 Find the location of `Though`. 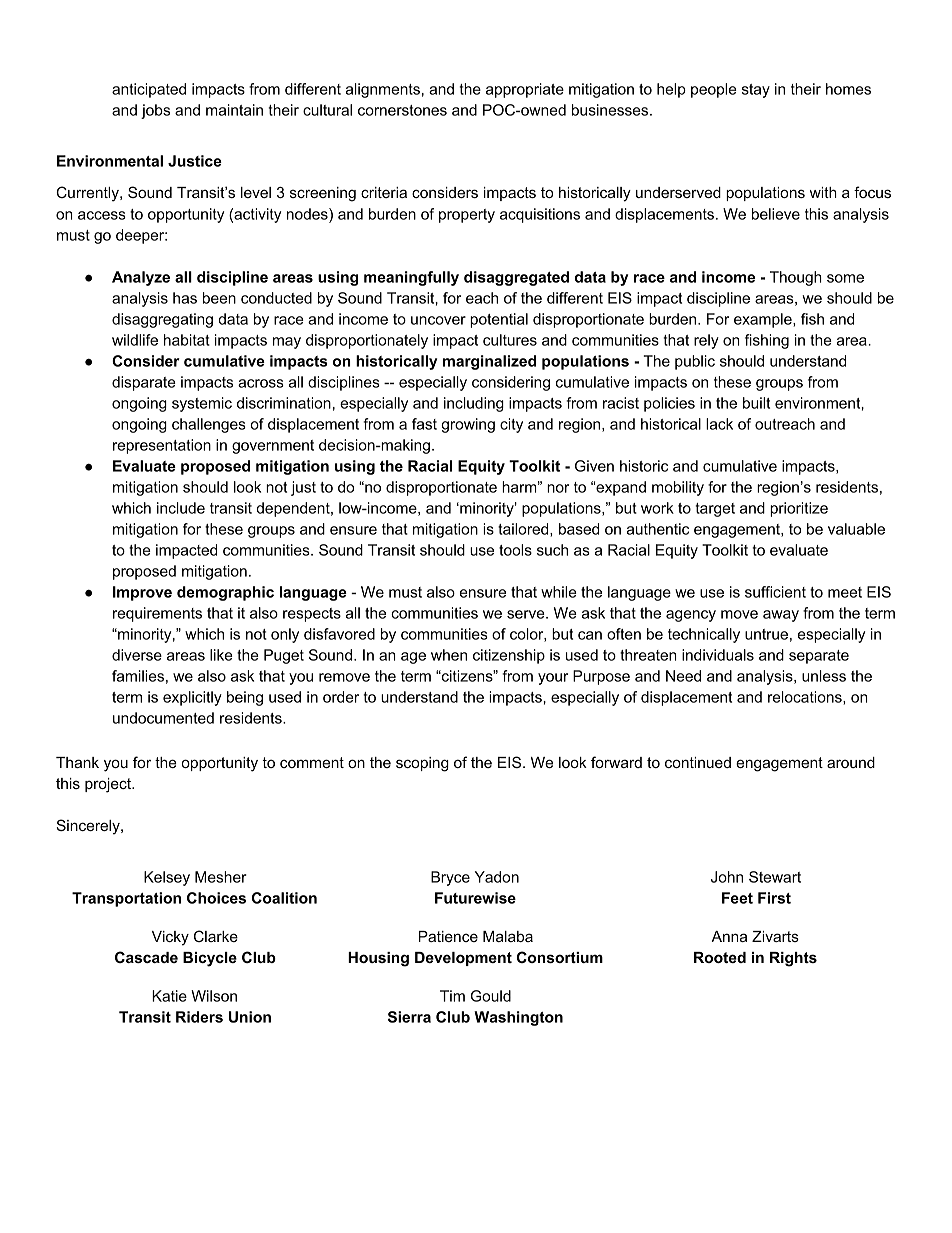

Though is located at coordinates (796, 278).
